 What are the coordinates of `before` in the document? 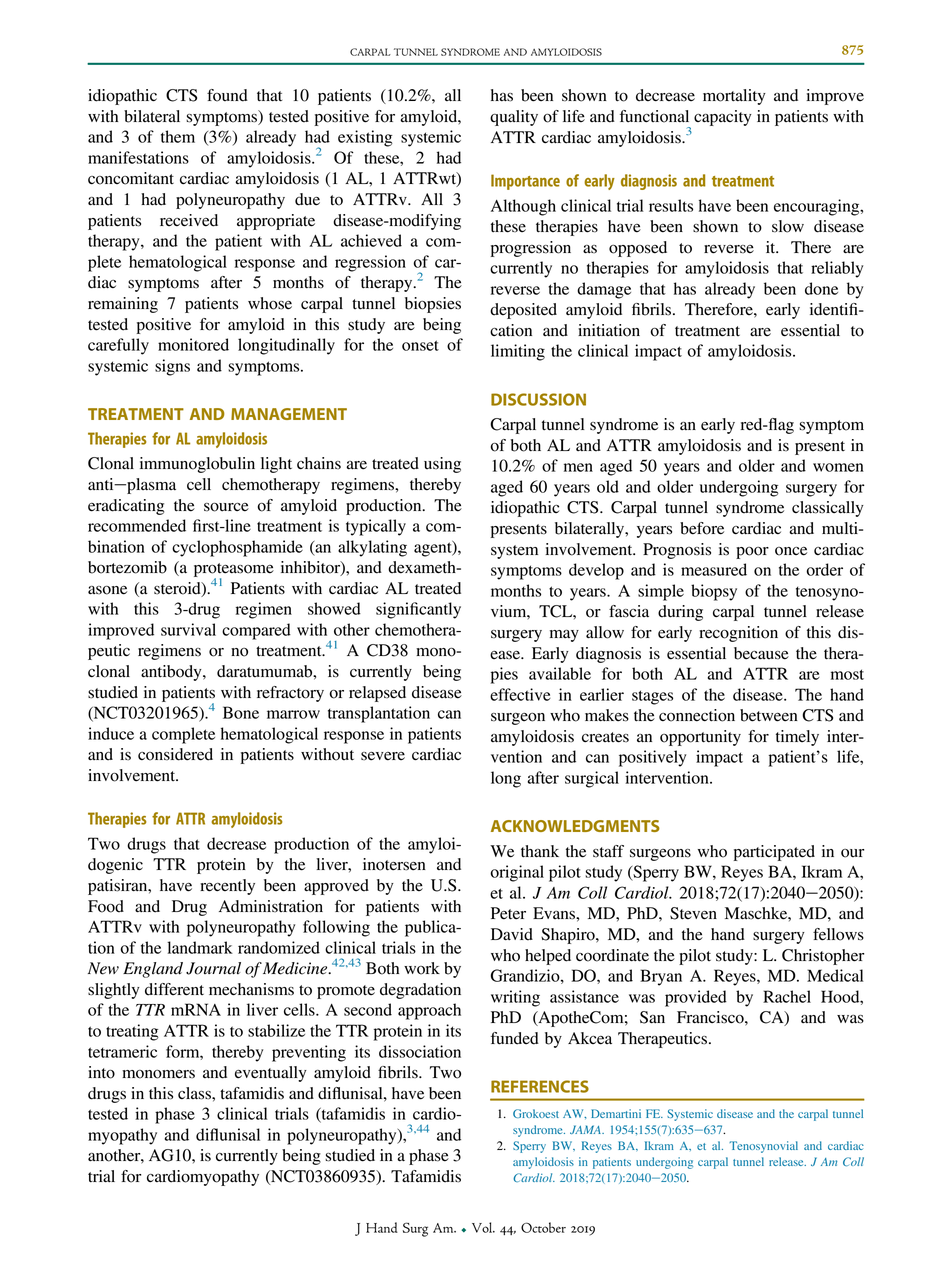 It's located at (702, 528).
